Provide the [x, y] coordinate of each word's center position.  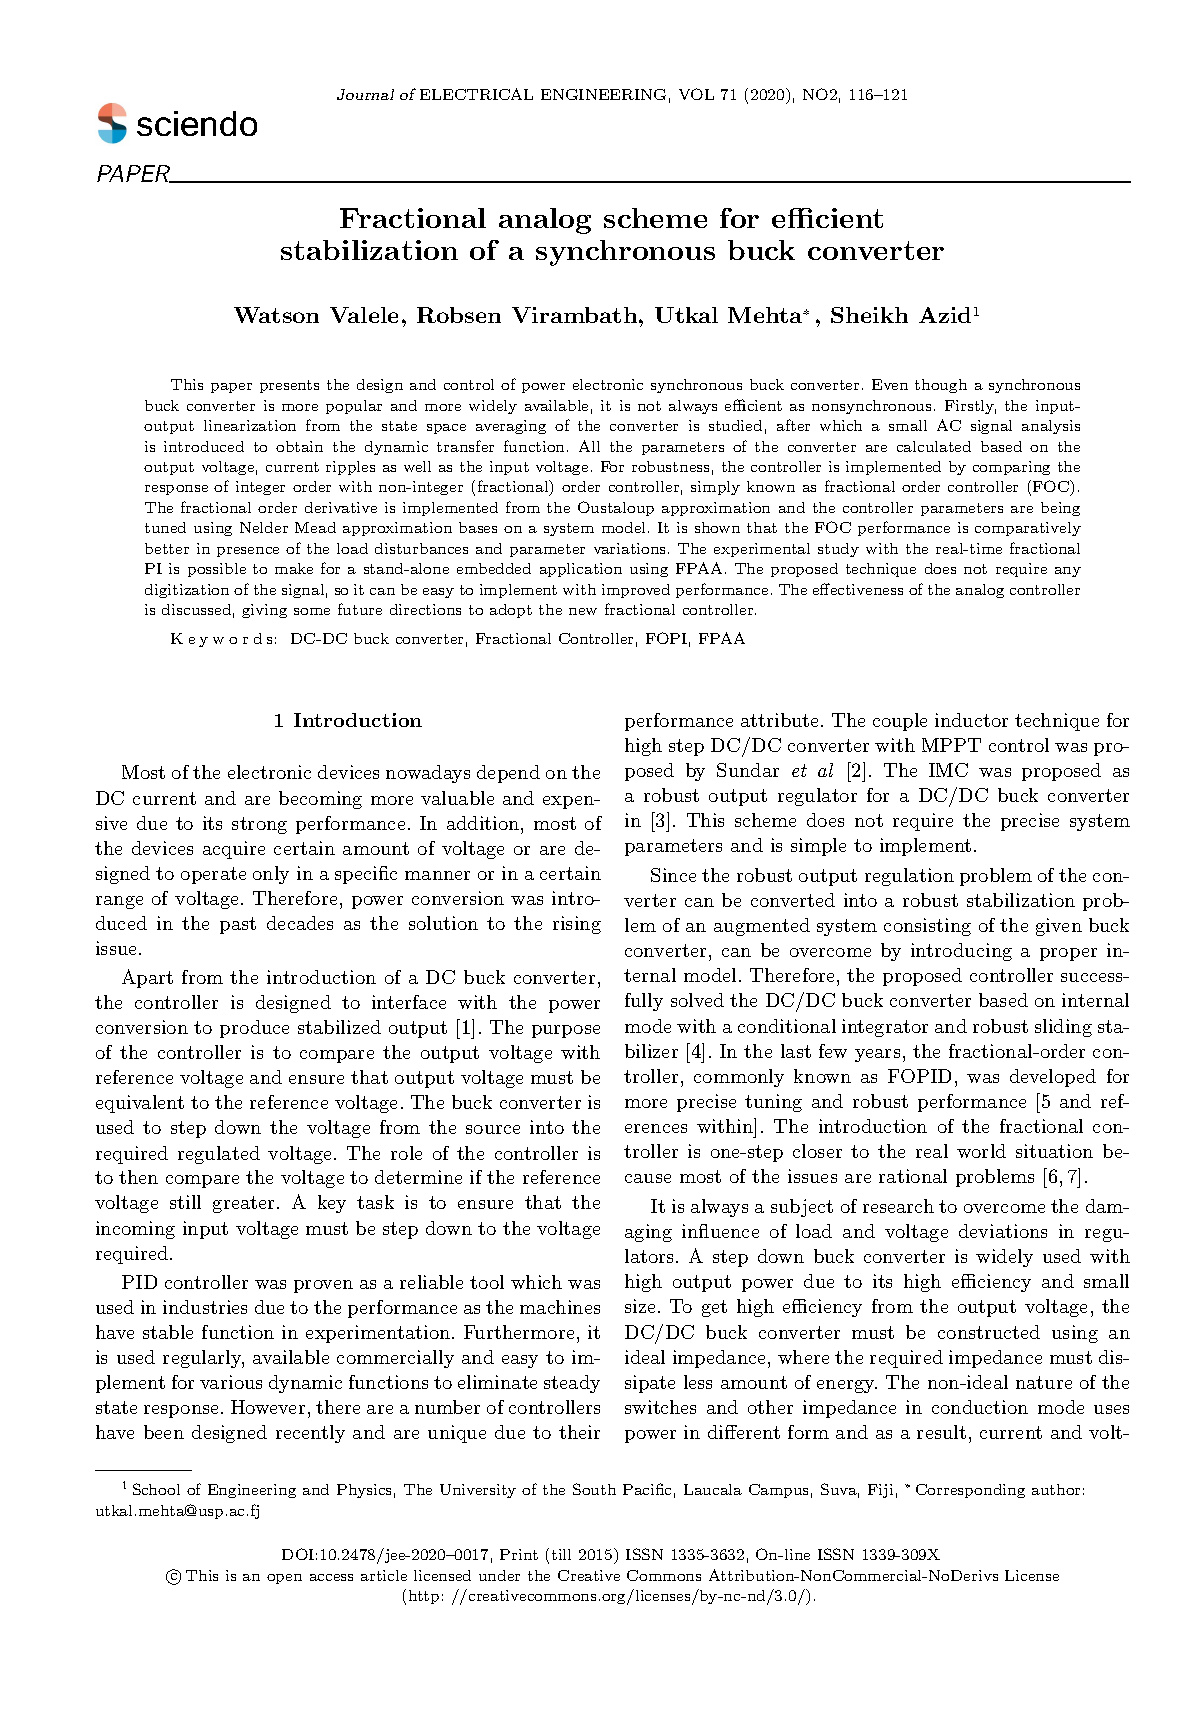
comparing [1011, 468]
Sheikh [869, 315]
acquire [234, 850]
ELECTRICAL [476, 94]
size [640, 1306]
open [284, 1579]
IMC [948, 770]
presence [248, 552]
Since [673, 875]
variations [631, 548]
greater [243, 1204]
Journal [365, 94]
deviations [1003, 1231]
